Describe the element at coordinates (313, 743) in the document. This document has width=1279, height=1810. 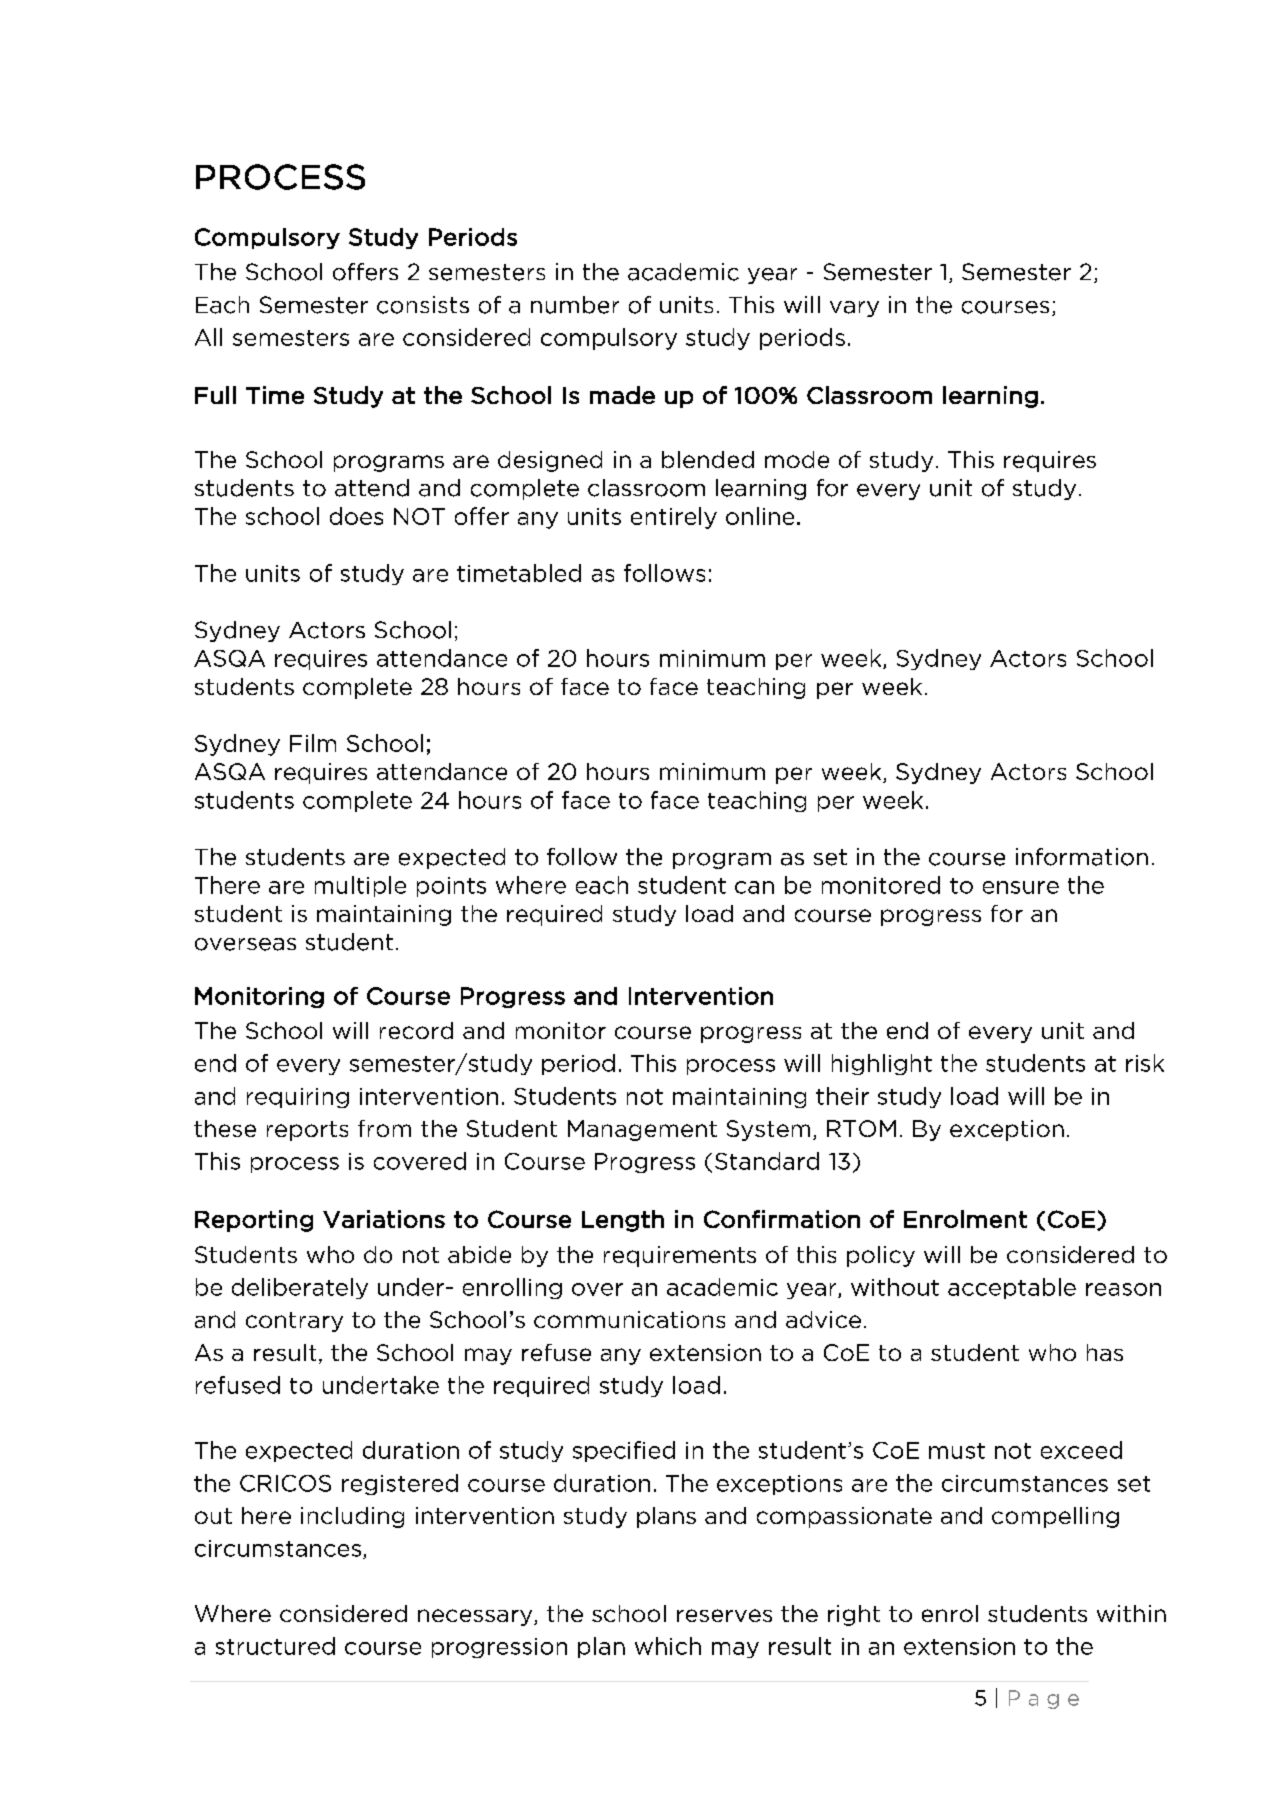
I see `Film` at that location.
